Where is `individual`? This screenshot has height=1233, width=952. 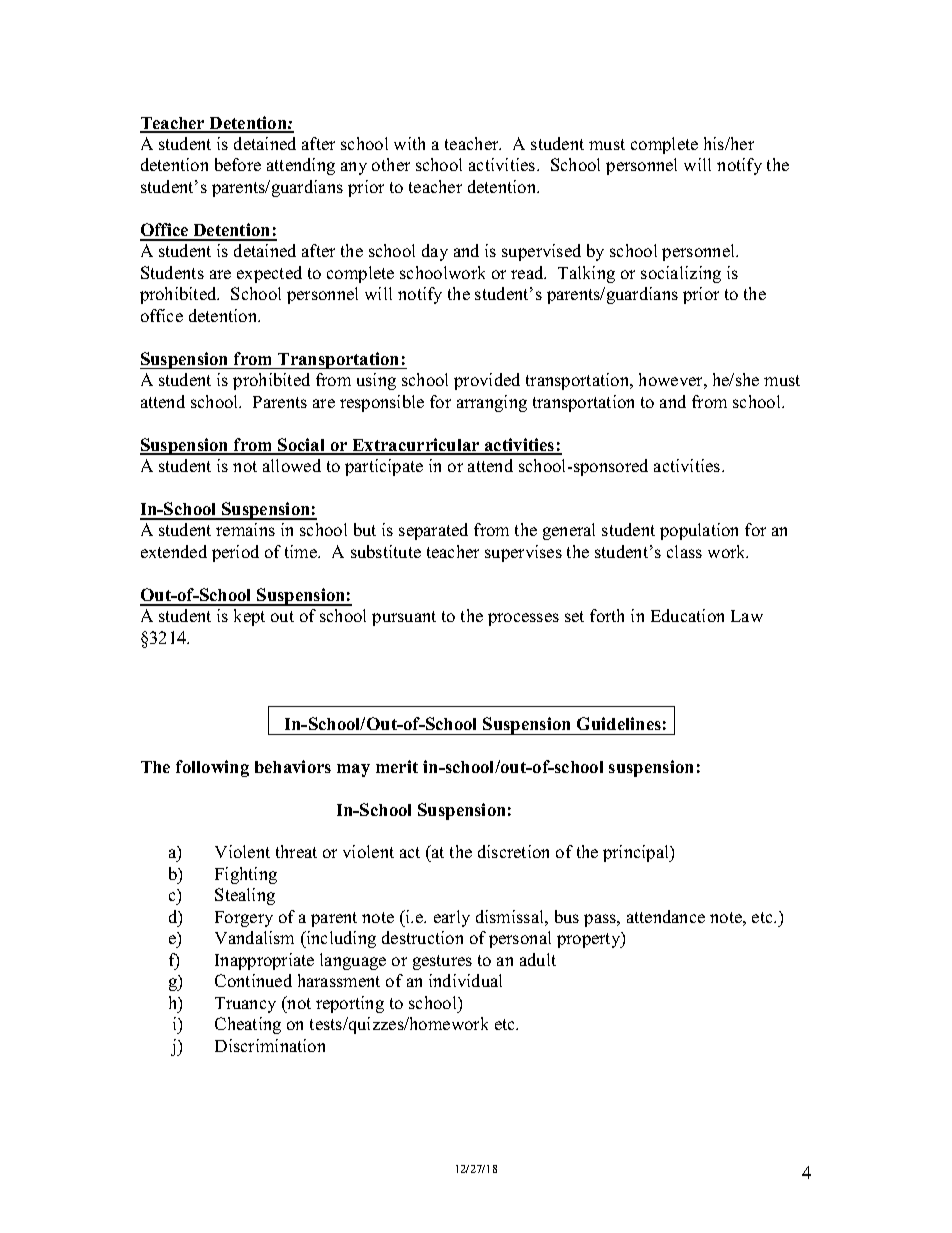 individual is located at coordinates (465, 980).
